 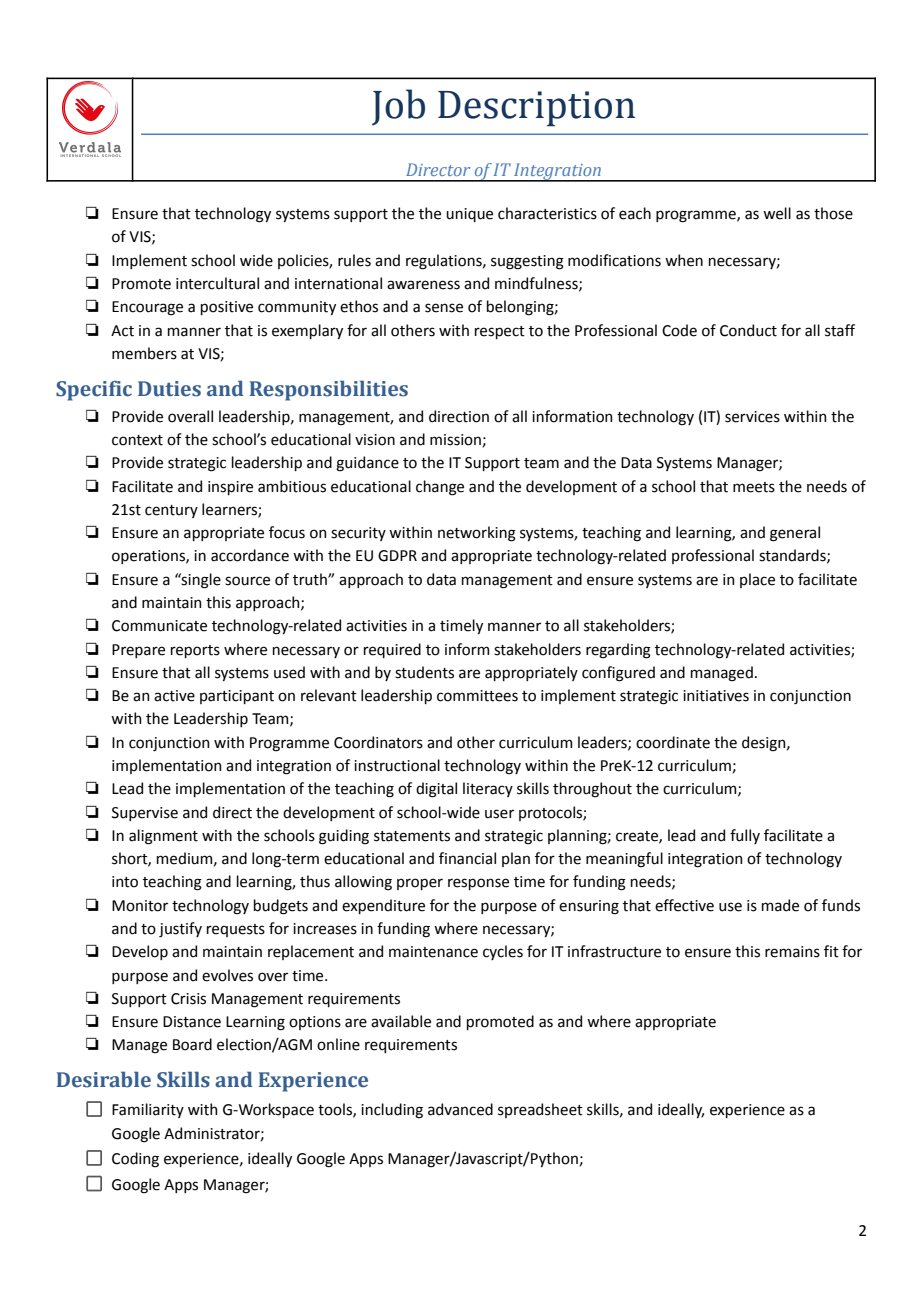 What do you see at coordinates (424, 672) in the screenshot?
I see `students` at bounding box center [424, 672].
